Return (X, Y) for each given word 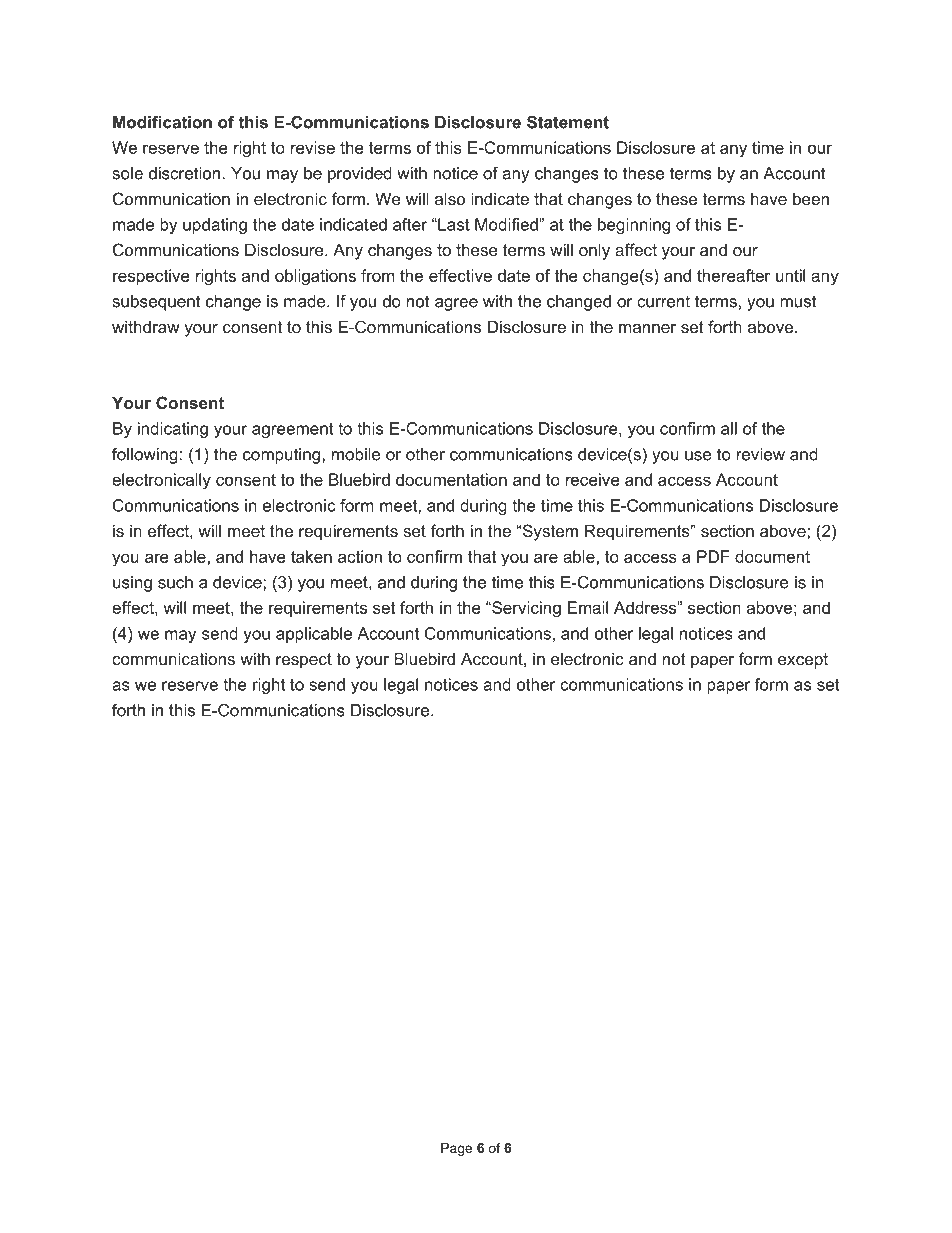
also (450, 198)
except (803, 661)
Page (456, 1149)
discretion (186, 173)
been (811, 198)
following (145, 456)
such (175, 582)
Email (588, 607)
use (698, 456)
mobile (356, 454)
